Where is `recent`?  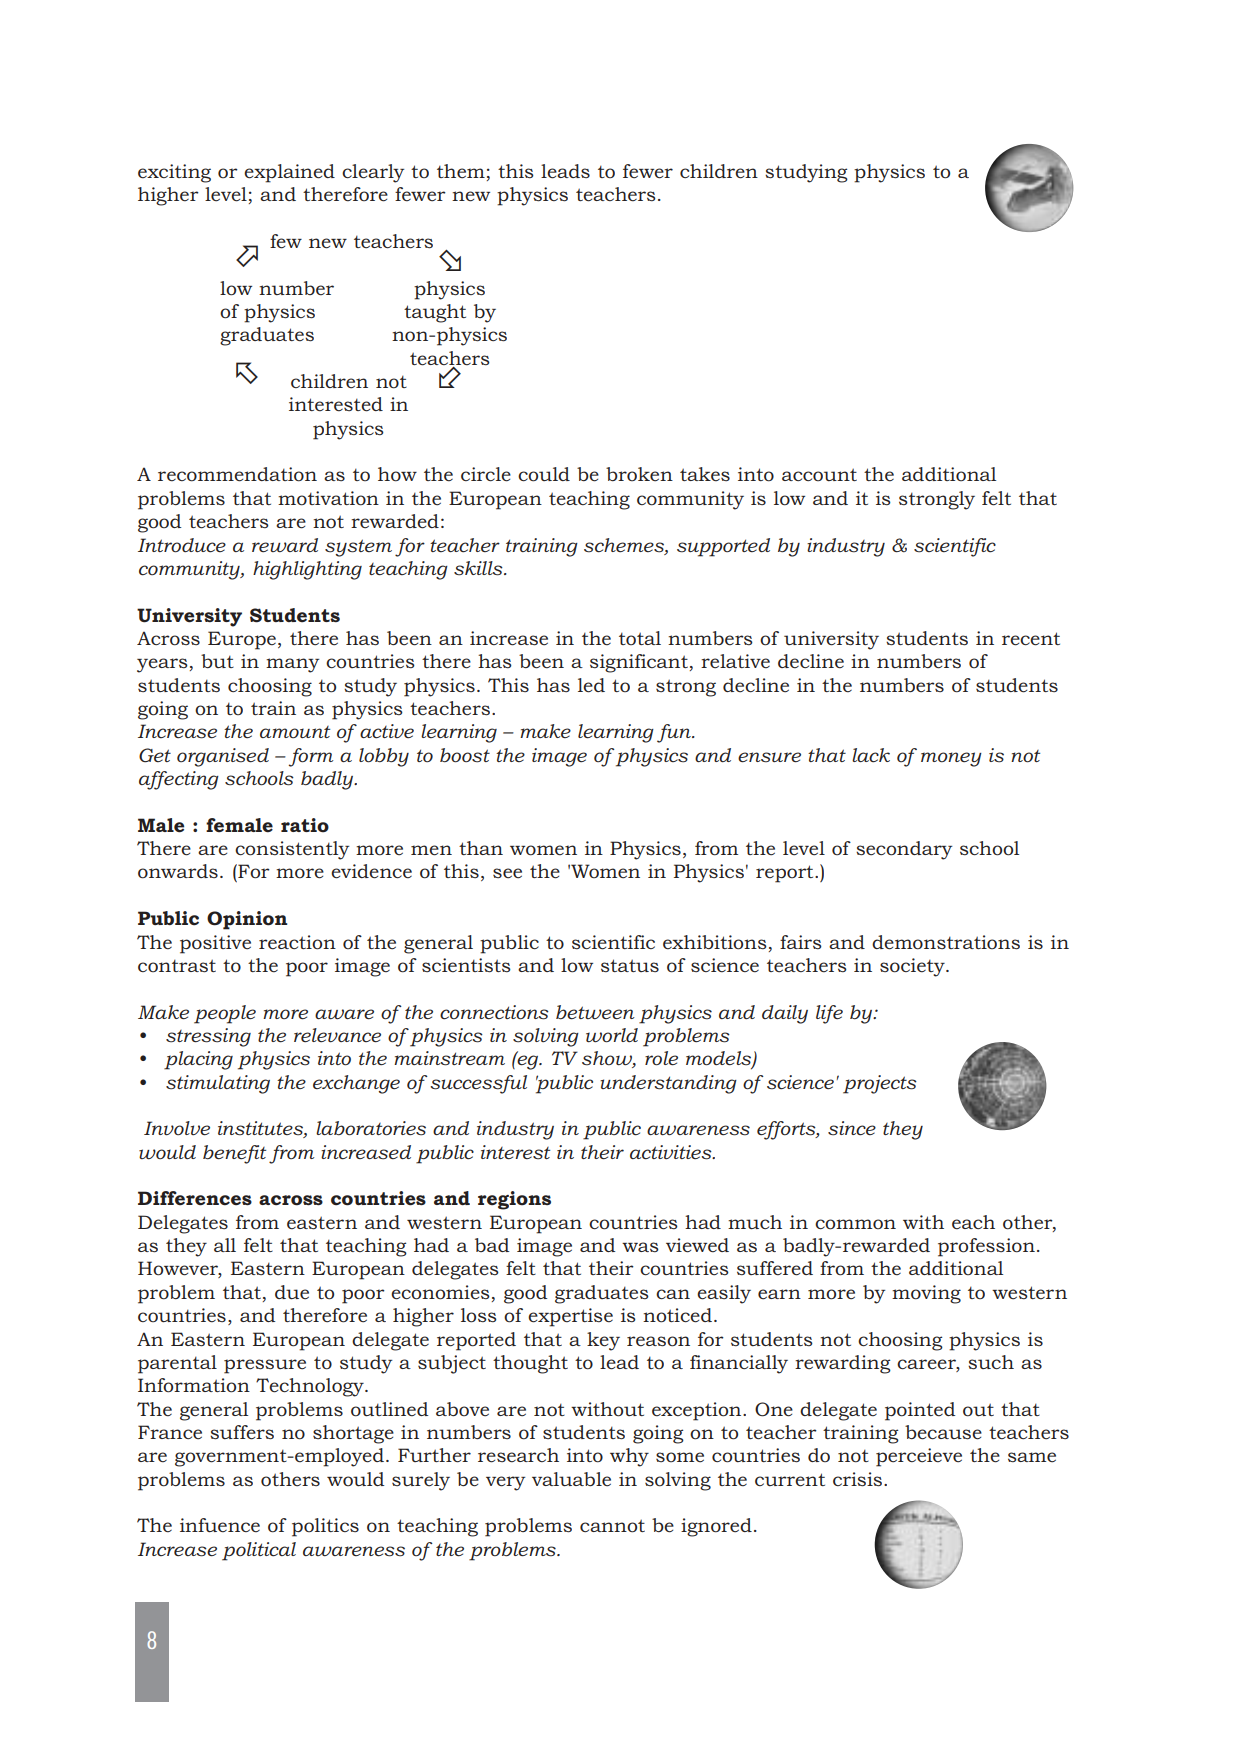 recent is located at coordinates (1031, 639).
